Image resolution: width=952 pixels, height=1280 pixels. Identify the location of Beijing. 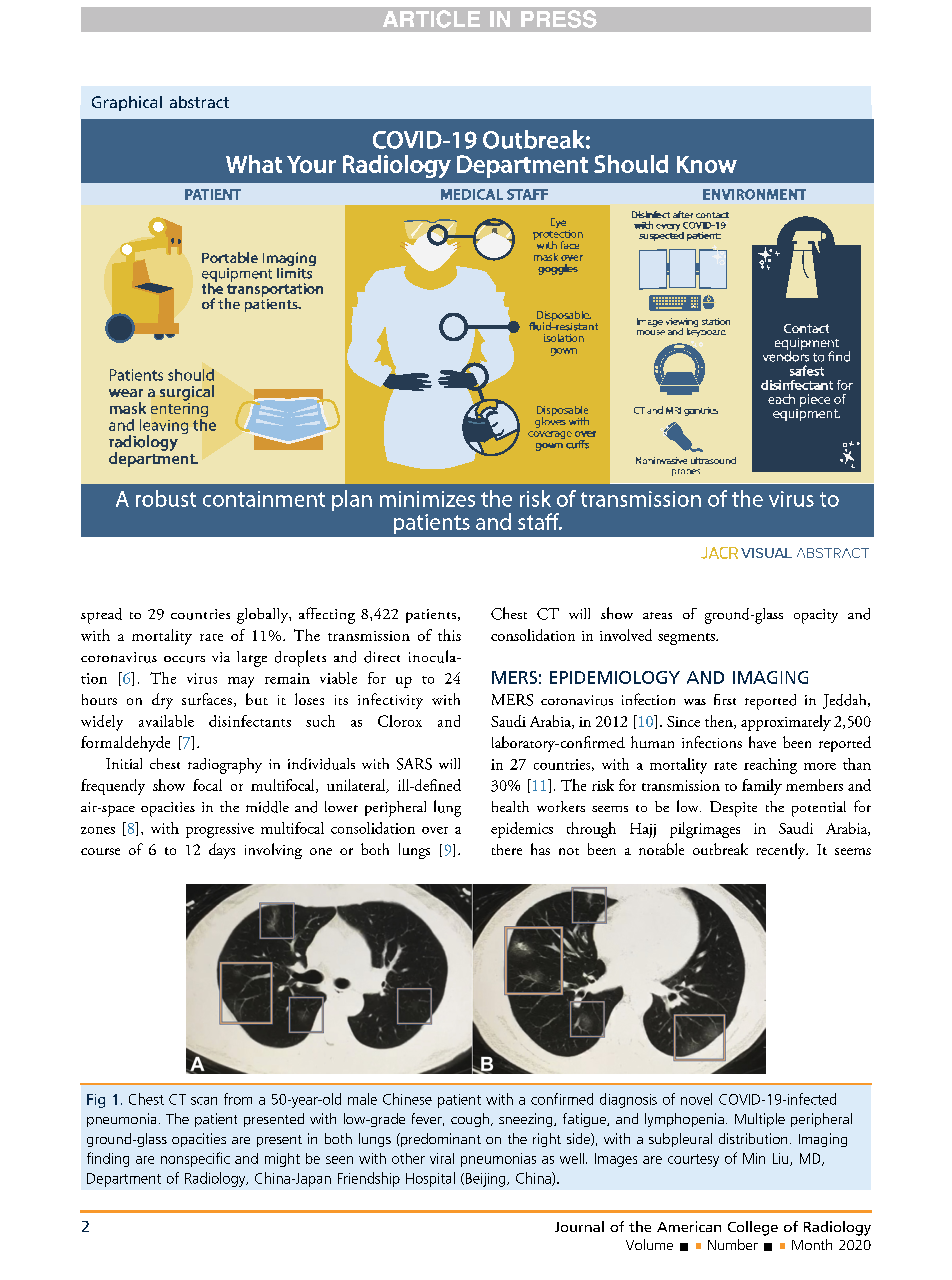
(485, 1180).
